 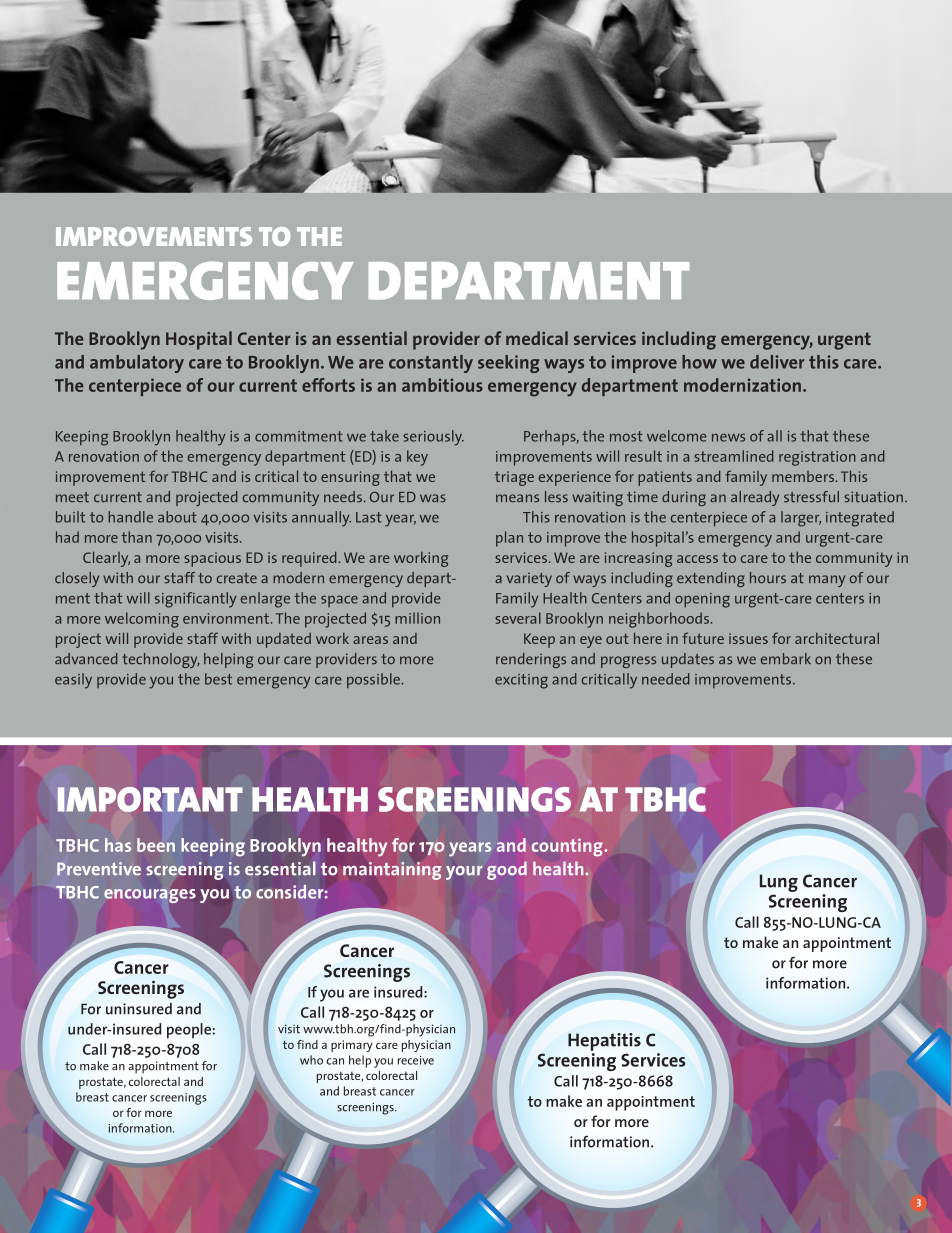 What do you see at coordinates (568, 847) in the page?
I see `counting` at bounding box center [568, 847].
